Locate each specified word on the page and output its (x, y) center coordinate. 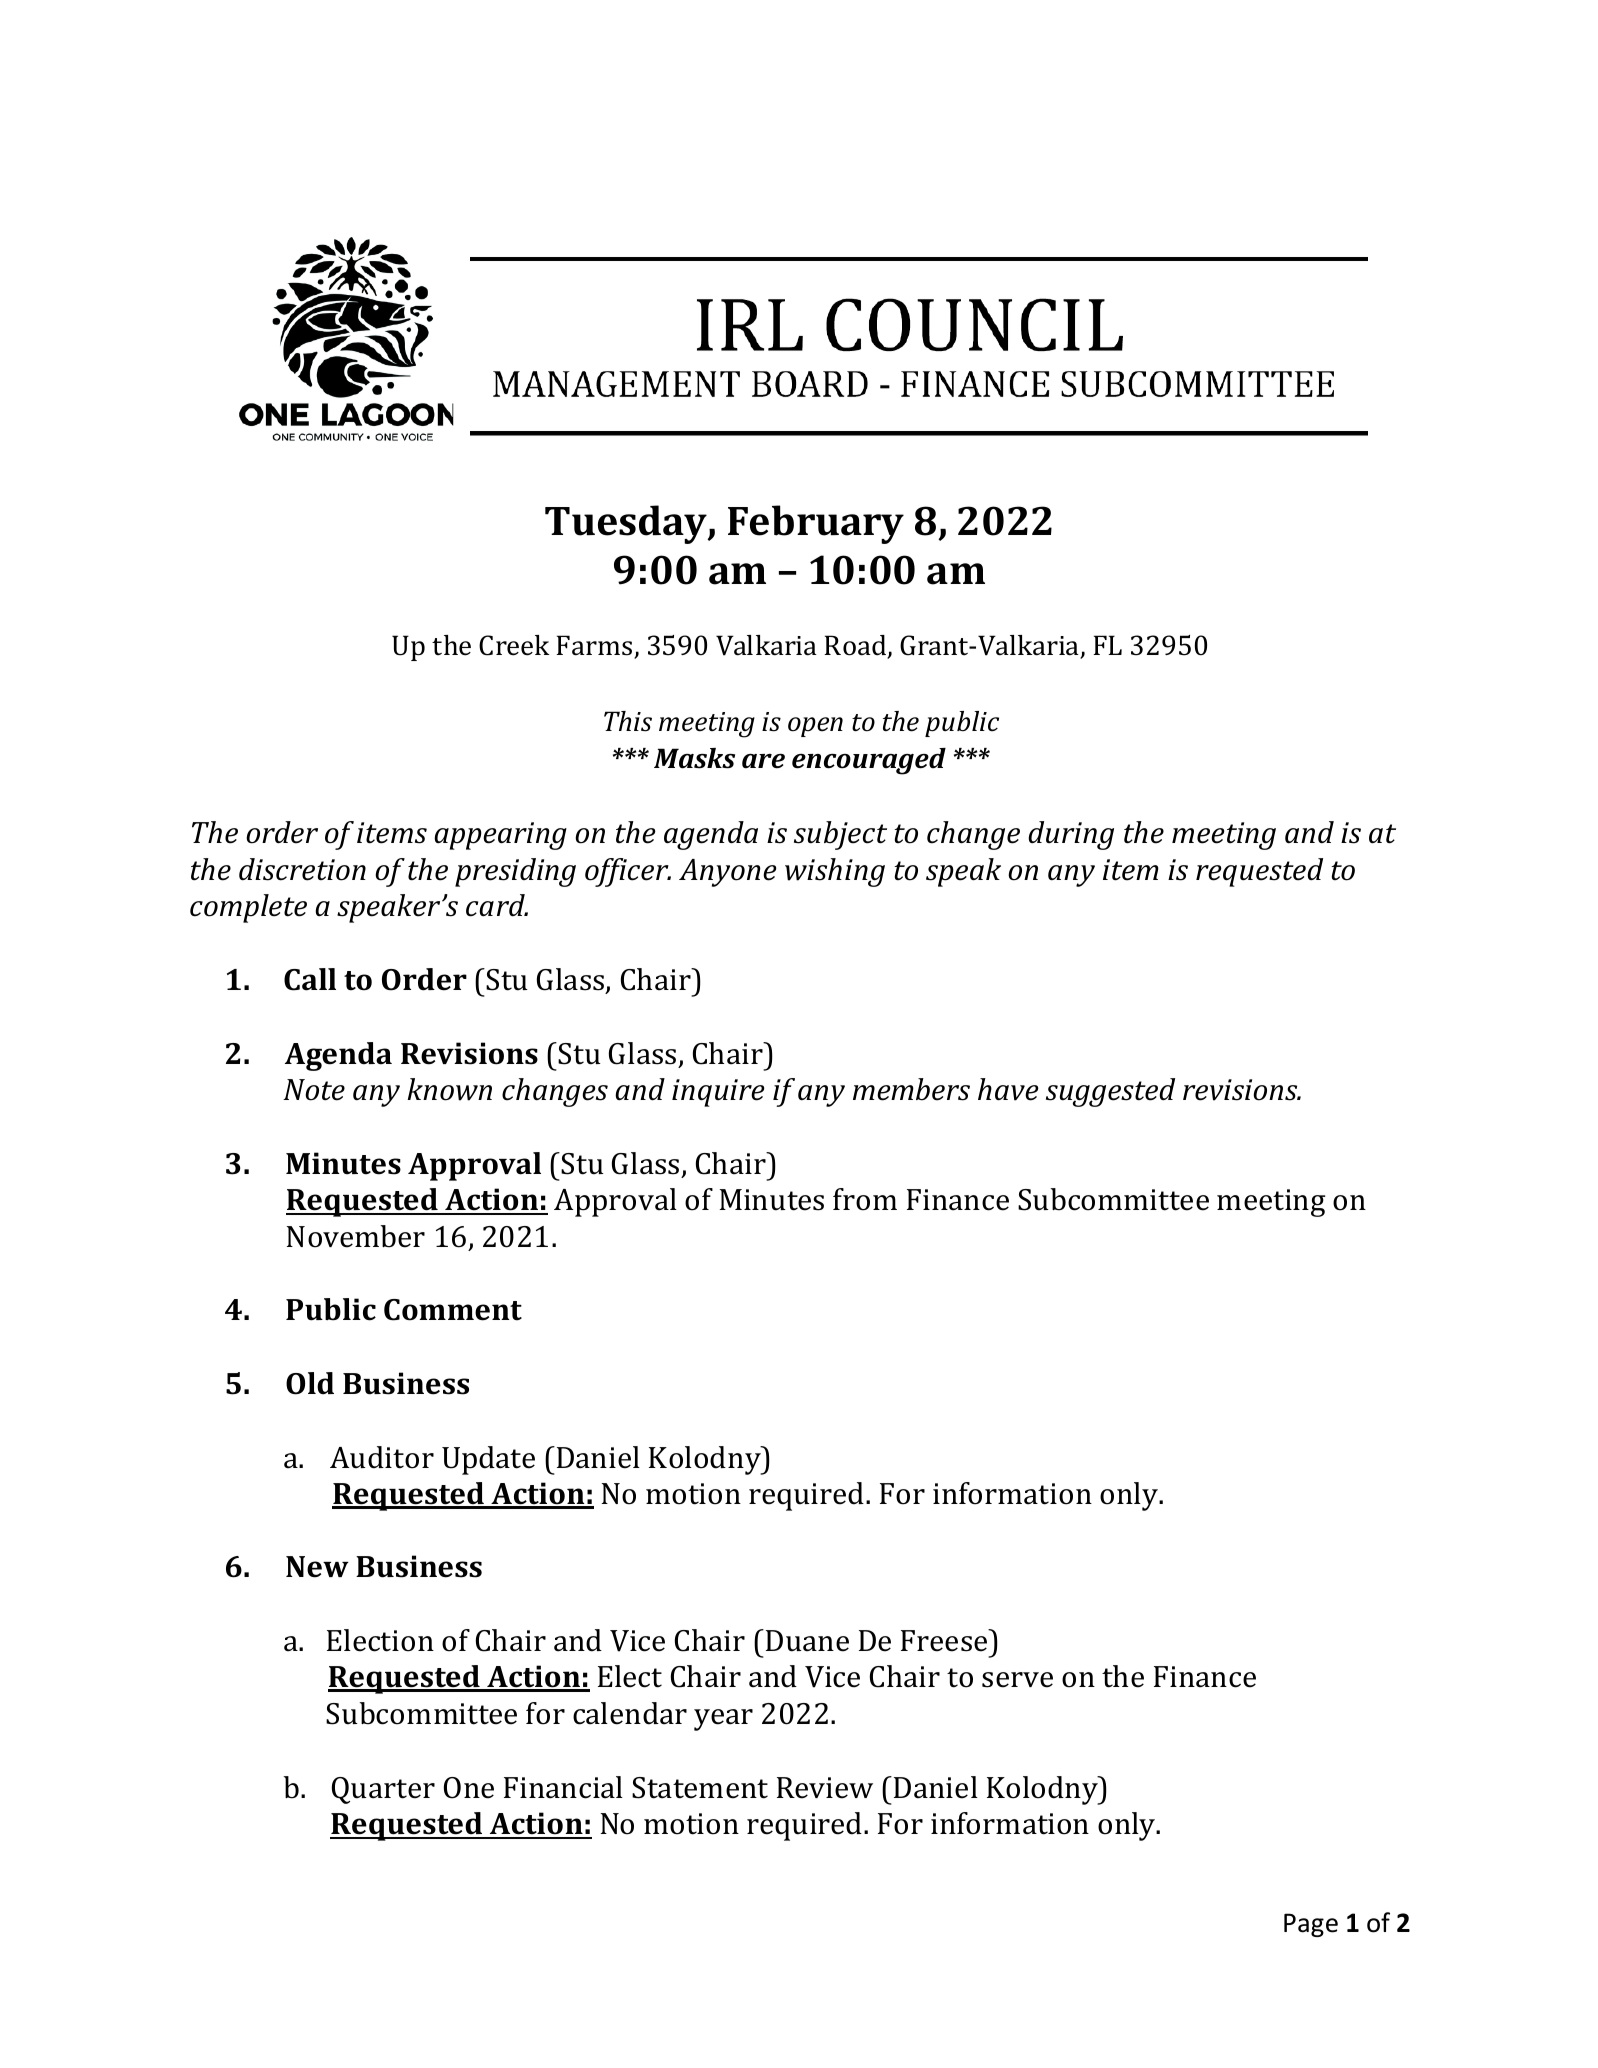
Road (856, 646)
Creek (514, 645)
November (356, 1236)
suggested (1110, 1092)
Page (1311, 1925)
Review (825, 1788)
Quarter (383, 1790)
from (865, 1199)
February (816, 524)
